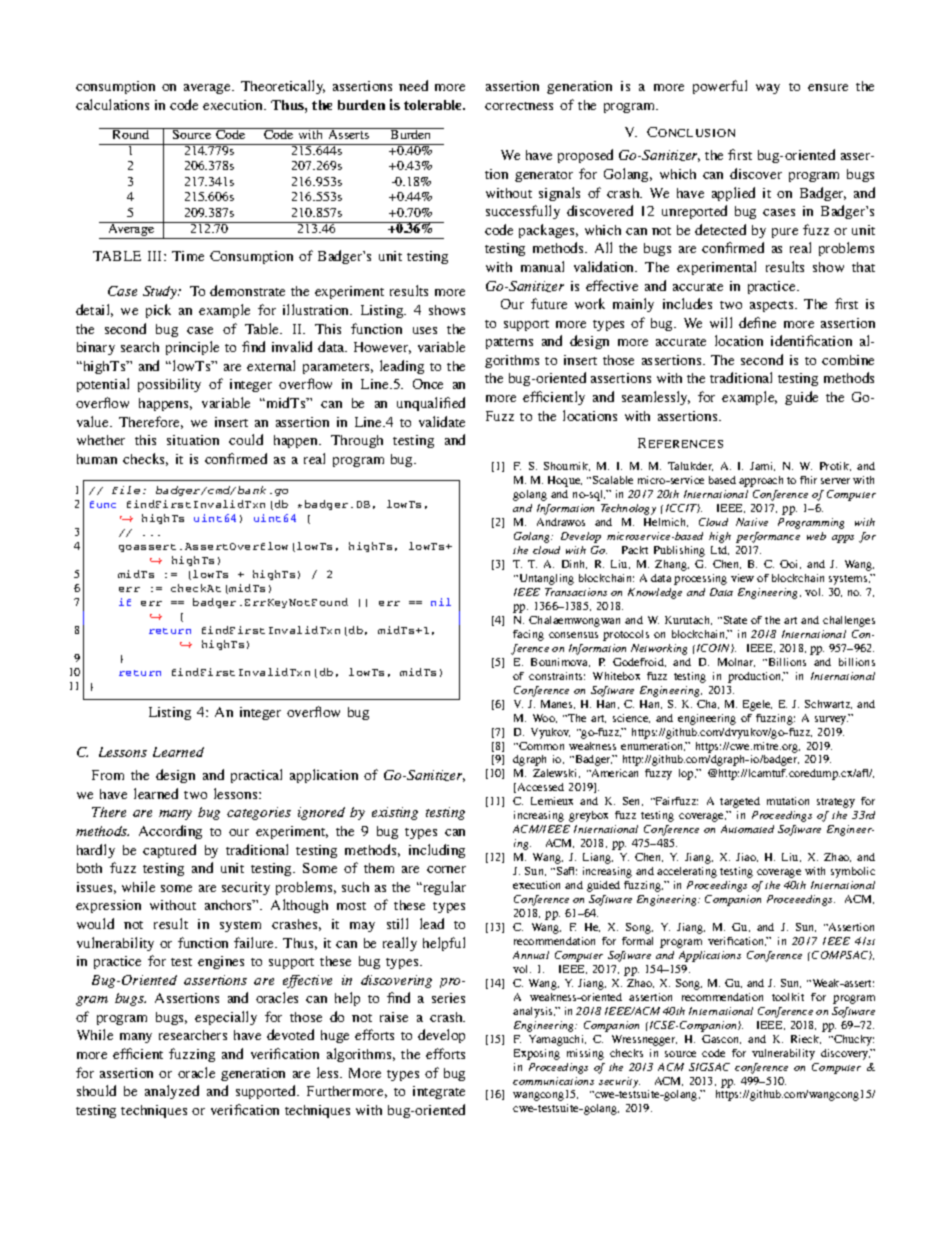 This page has height=1233, width=952. What do you see at coordinates (437, 851) in the page?
I see `including` at bounding box center [437, 851].
